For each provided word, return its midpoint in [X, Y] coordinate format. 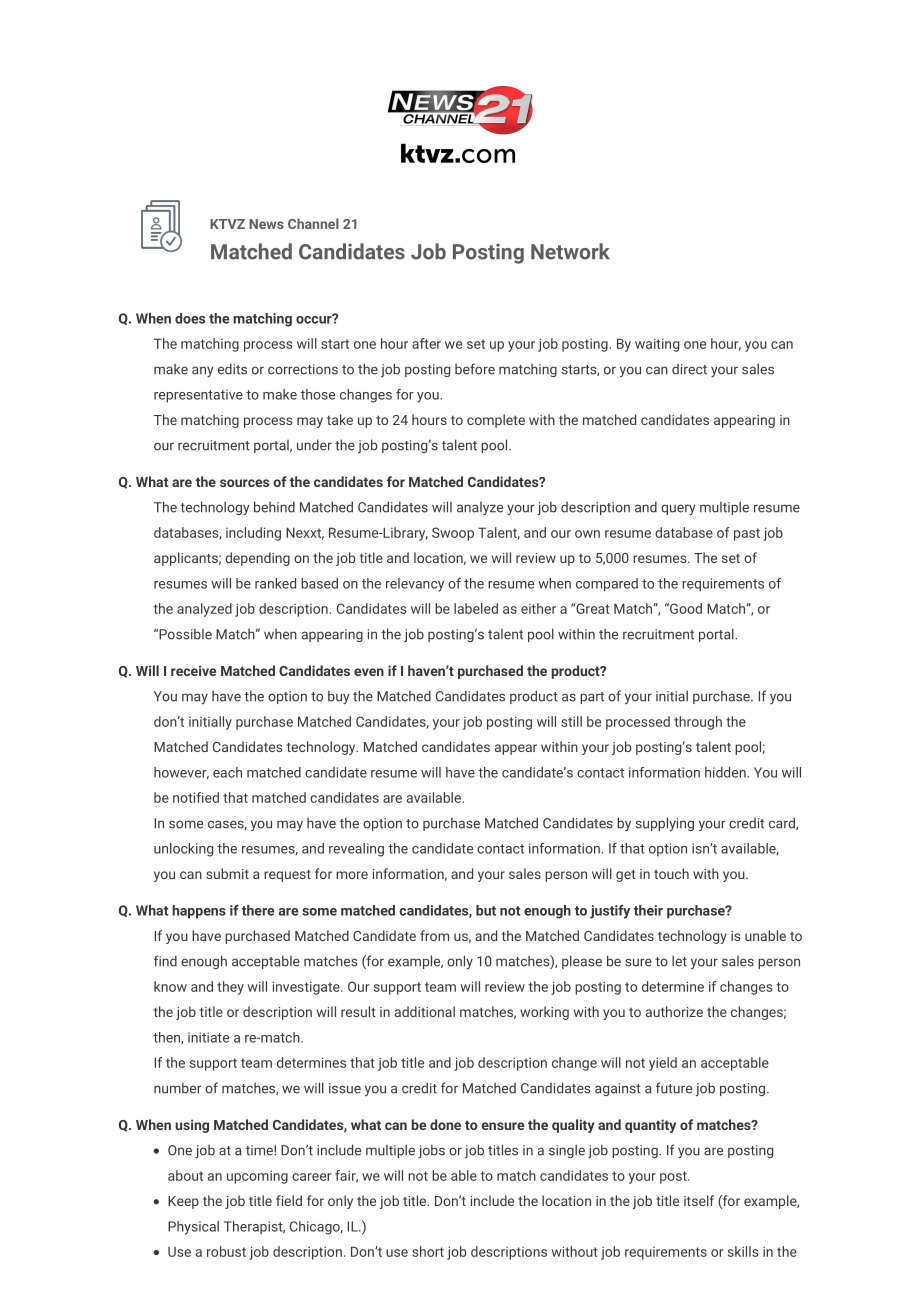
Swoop [453, 534]
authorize [674, 1011]
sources [244, 483]
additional [425, 1011]
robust [226, 1251]
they [230, 988]
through [698, 723]
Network [570, 251]
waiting [657, 345]
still [571, 721]
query [678, 509]
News [266, 224]
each [227, 772]
